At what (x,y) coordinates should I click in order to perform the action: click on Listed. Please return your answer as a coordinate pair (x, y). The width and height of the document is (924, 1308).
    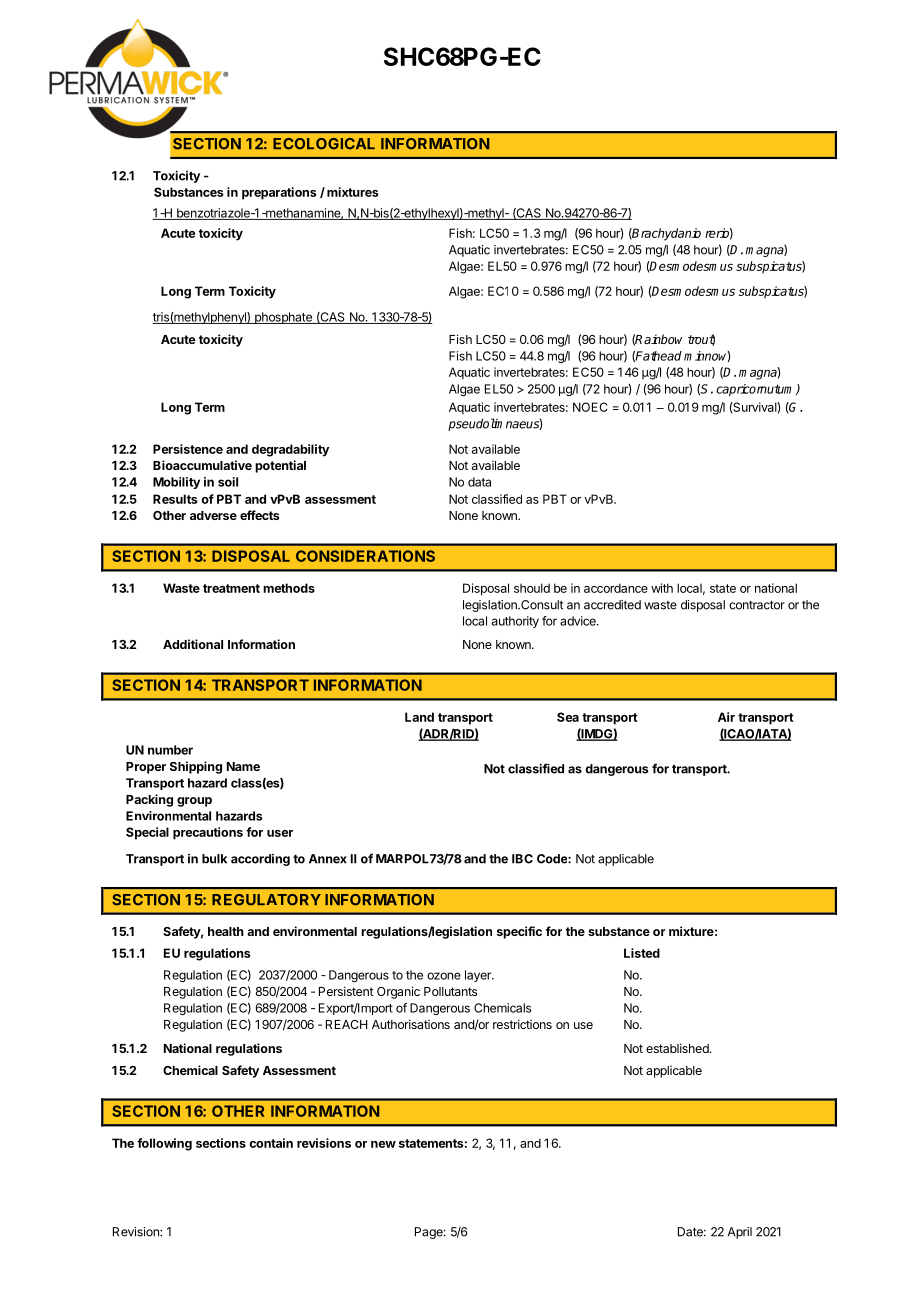
    Looking at the image, I should click on (642, 953).
